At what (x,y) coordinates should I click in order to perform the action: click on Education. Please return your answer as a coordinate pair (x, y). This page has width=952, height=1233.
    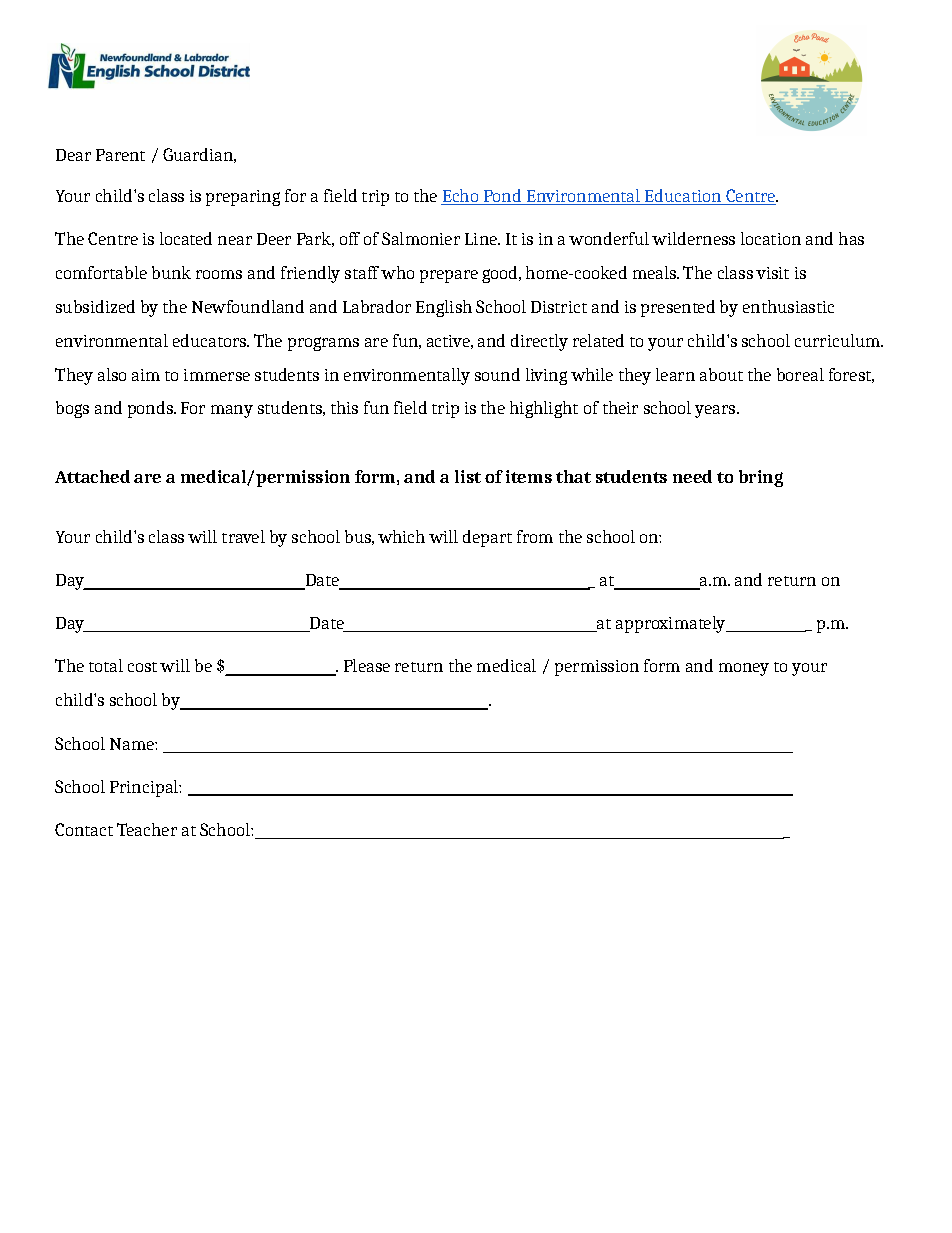
    Looking at the image, I should click on (683, 197).
